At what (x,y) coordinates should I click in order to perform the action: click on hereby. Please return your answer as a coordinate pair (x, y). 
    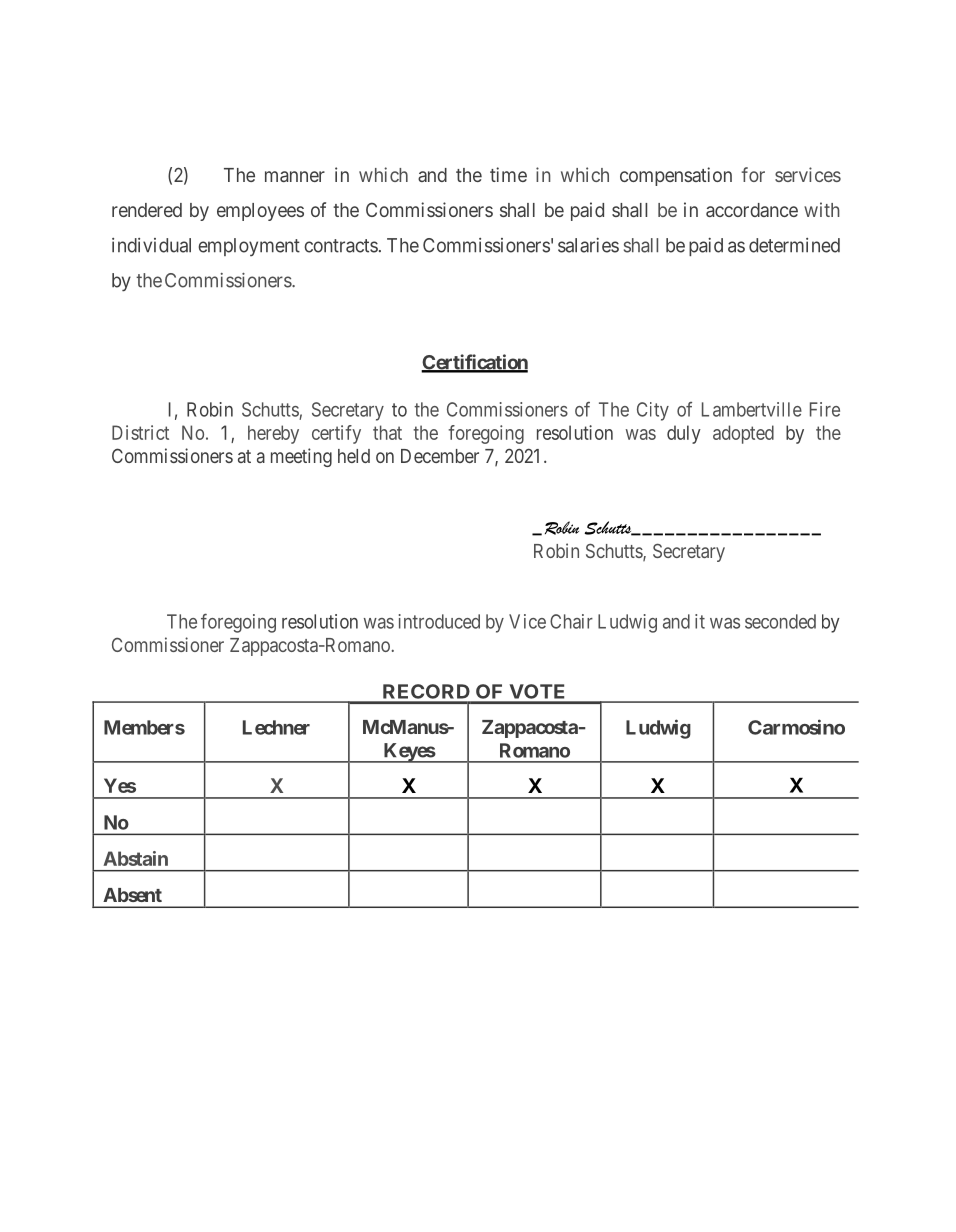
    Looking at the image, I should click on (273, 434).
